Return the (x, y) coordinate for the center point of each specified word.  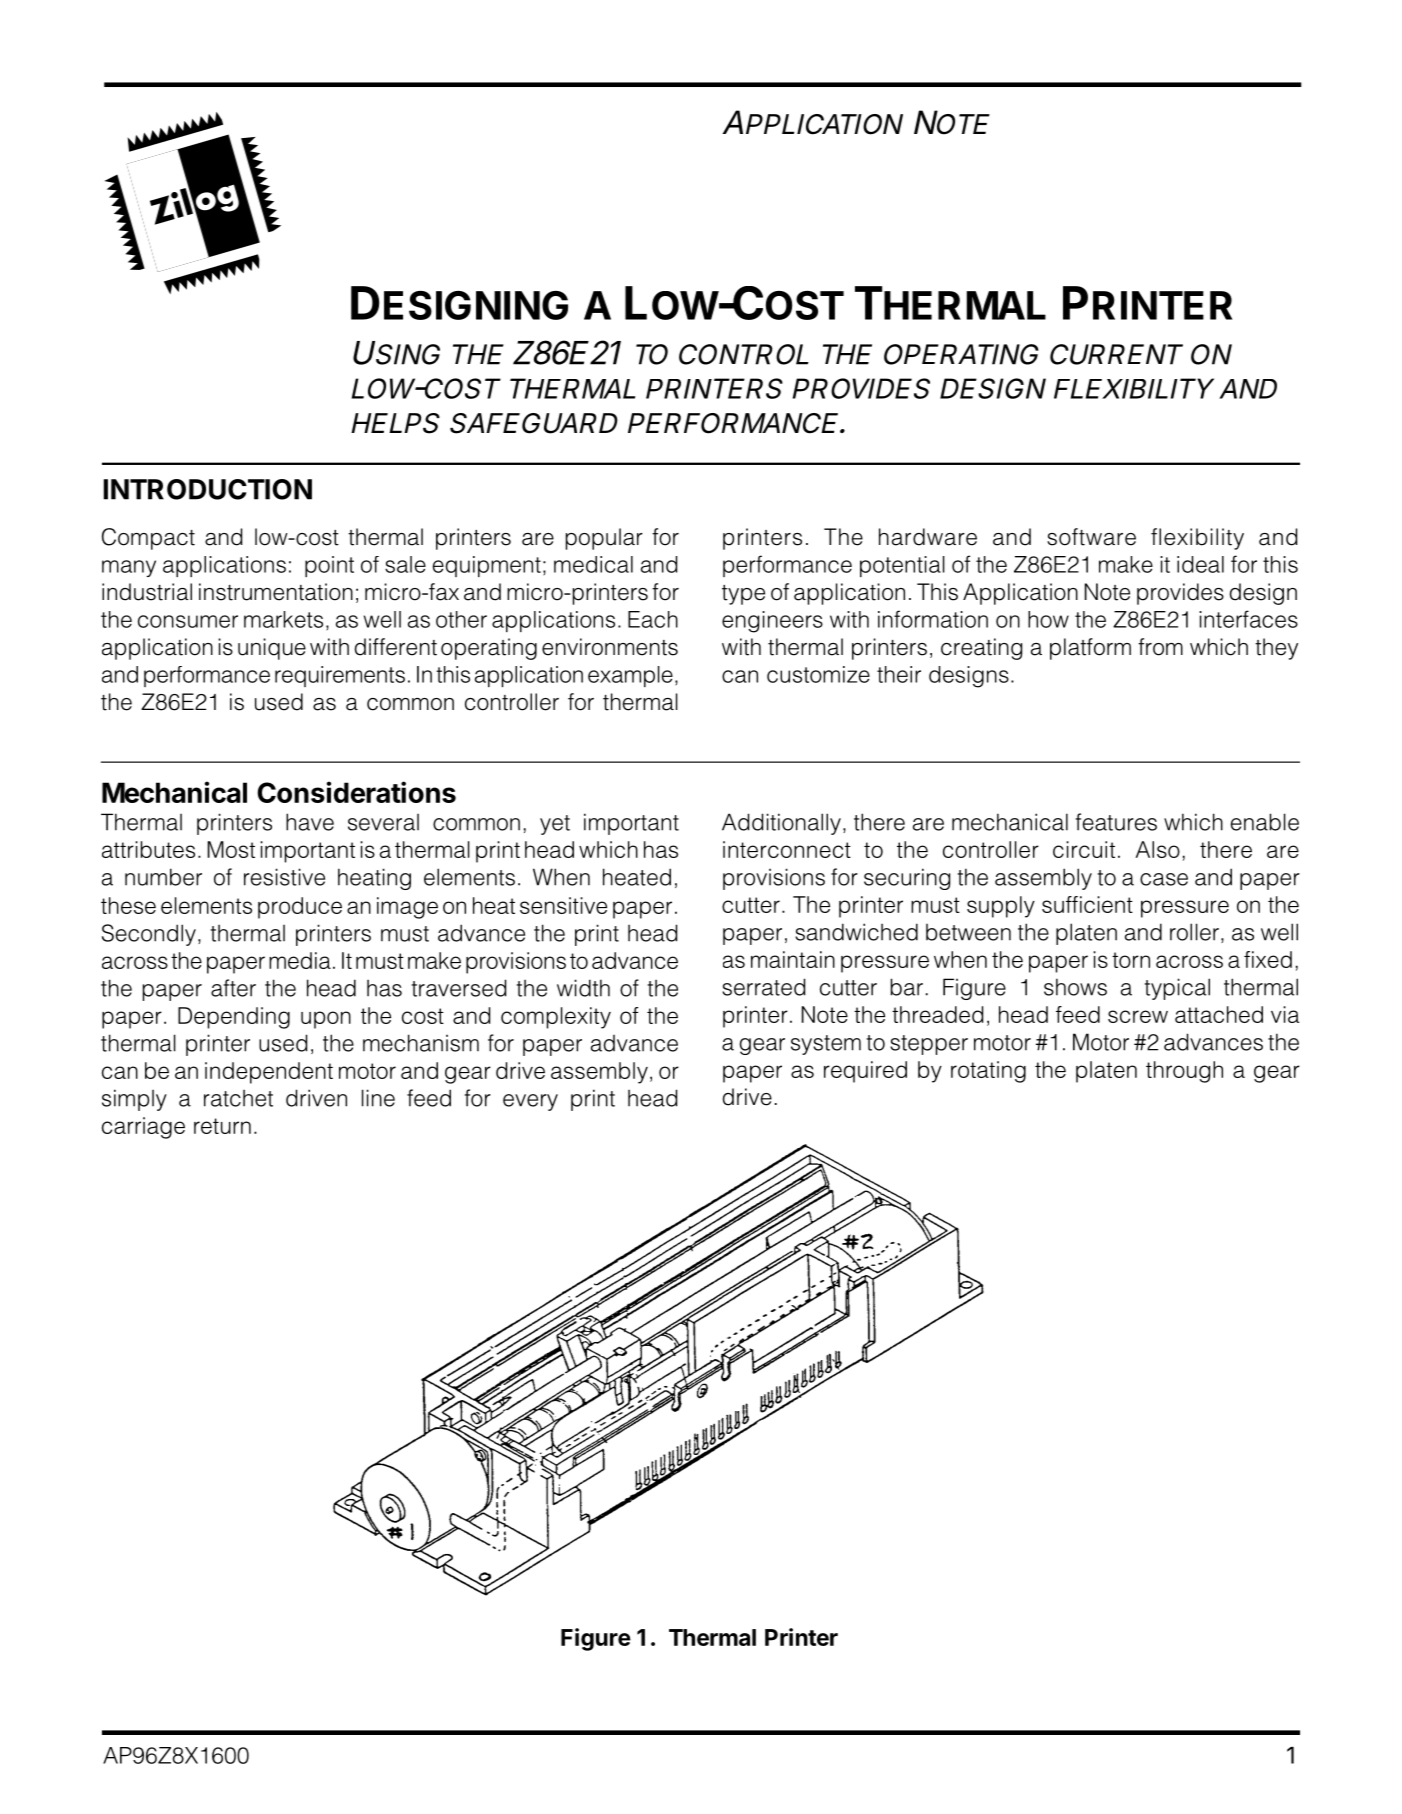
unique (272, 649)
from (1160, 647)
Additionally (781, 824)
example (630, 676)
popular (604, 539)
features (1116, 822)
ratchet (238, 1098)
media (300, 960)
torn (1131, 960)
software (1091, 537)
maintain (793, 959)
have (310, 822)
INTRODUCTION (208, 489)
